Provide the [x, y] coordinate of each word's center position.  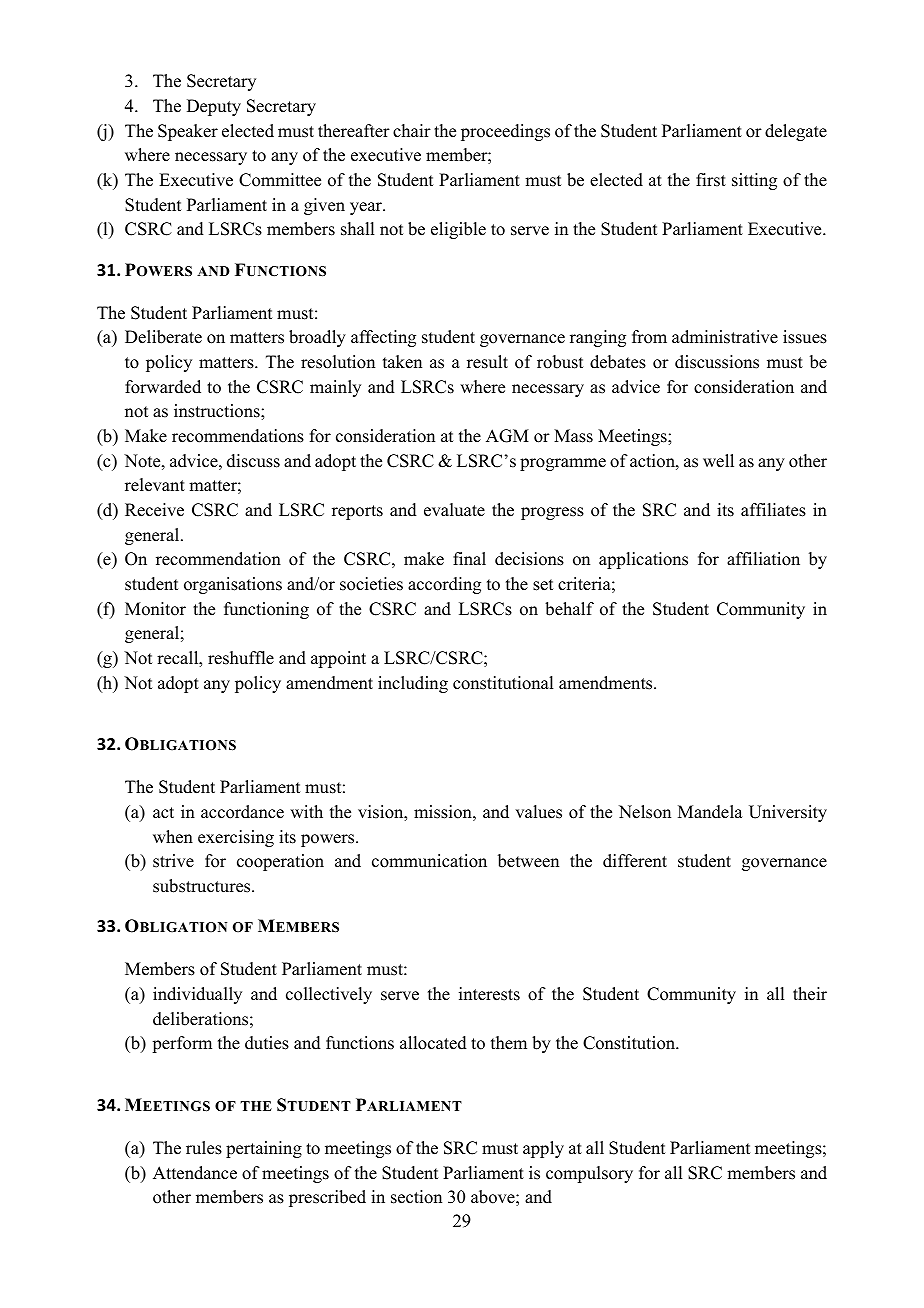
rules [204, 1148]
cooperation [280, 862]
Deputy [214, 107]
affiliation [763, 559]
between [528, 861]
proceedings [505, 132]
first [711, 180]
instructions [218, 411]
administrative [725, 337]
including [413, 684]
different [635, 861]
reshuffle [241, 658]
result [487, 362]
